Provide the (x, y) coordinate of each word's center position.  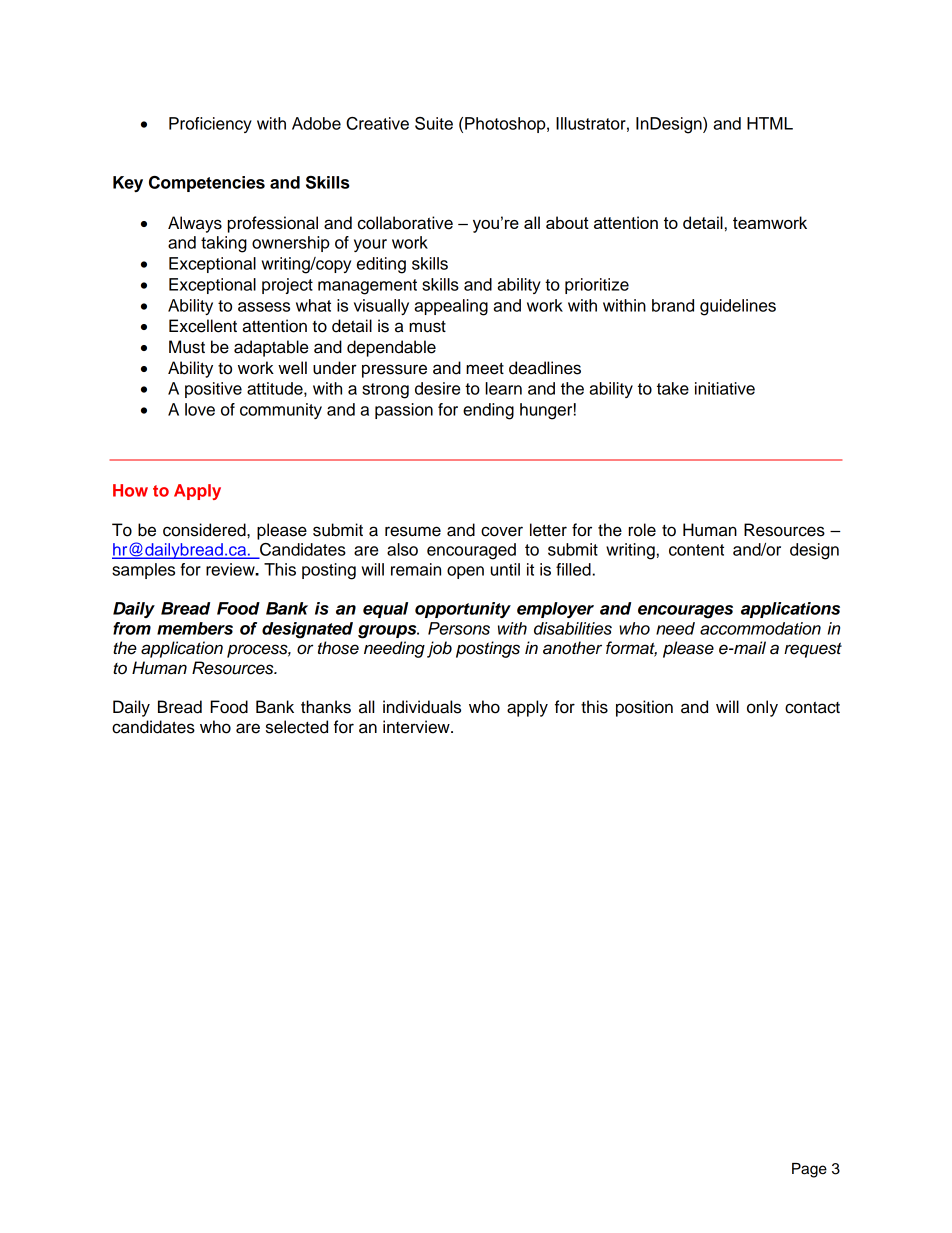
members (195, 628)
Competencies (207, 184)
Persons (459, 628)
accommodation (760, 628)
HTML (770, 123)
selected (297, 727)
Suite (434, 123)
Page (809, 1170)
